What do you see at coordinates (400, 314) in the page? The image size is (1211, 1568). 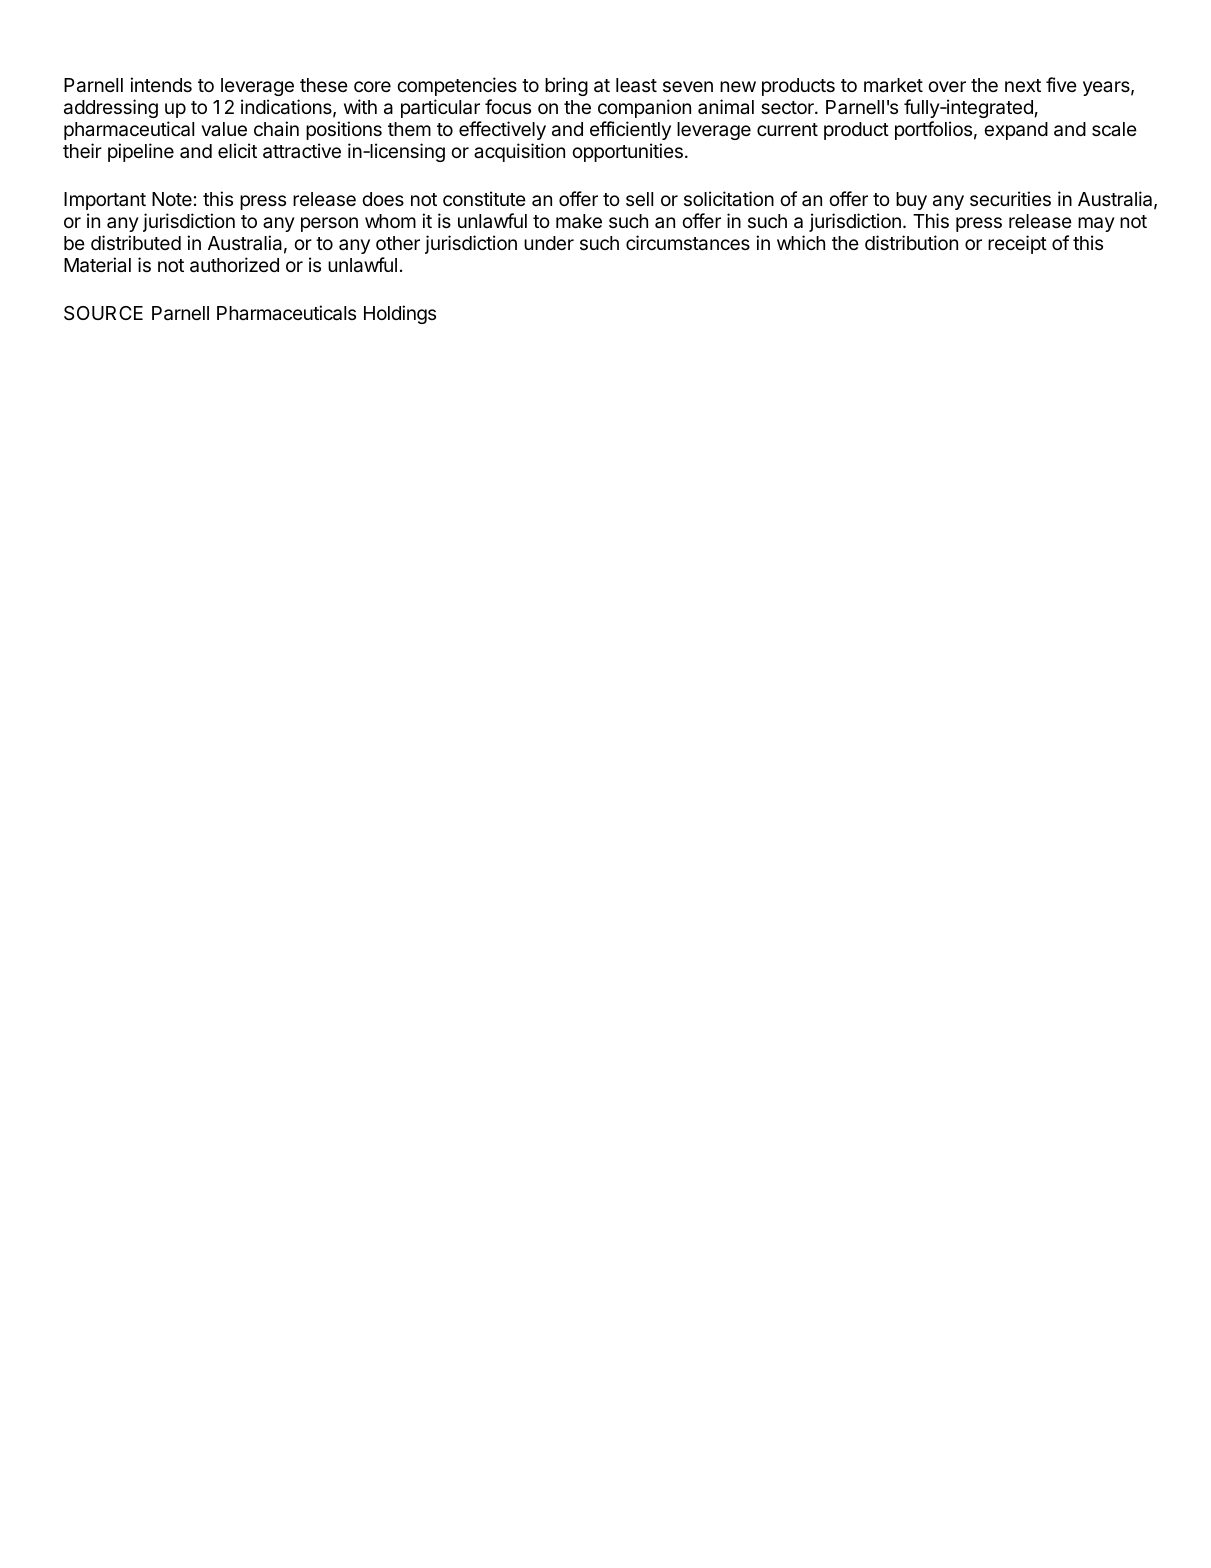 I see `Holdings` at bounding box center [400, 314].
